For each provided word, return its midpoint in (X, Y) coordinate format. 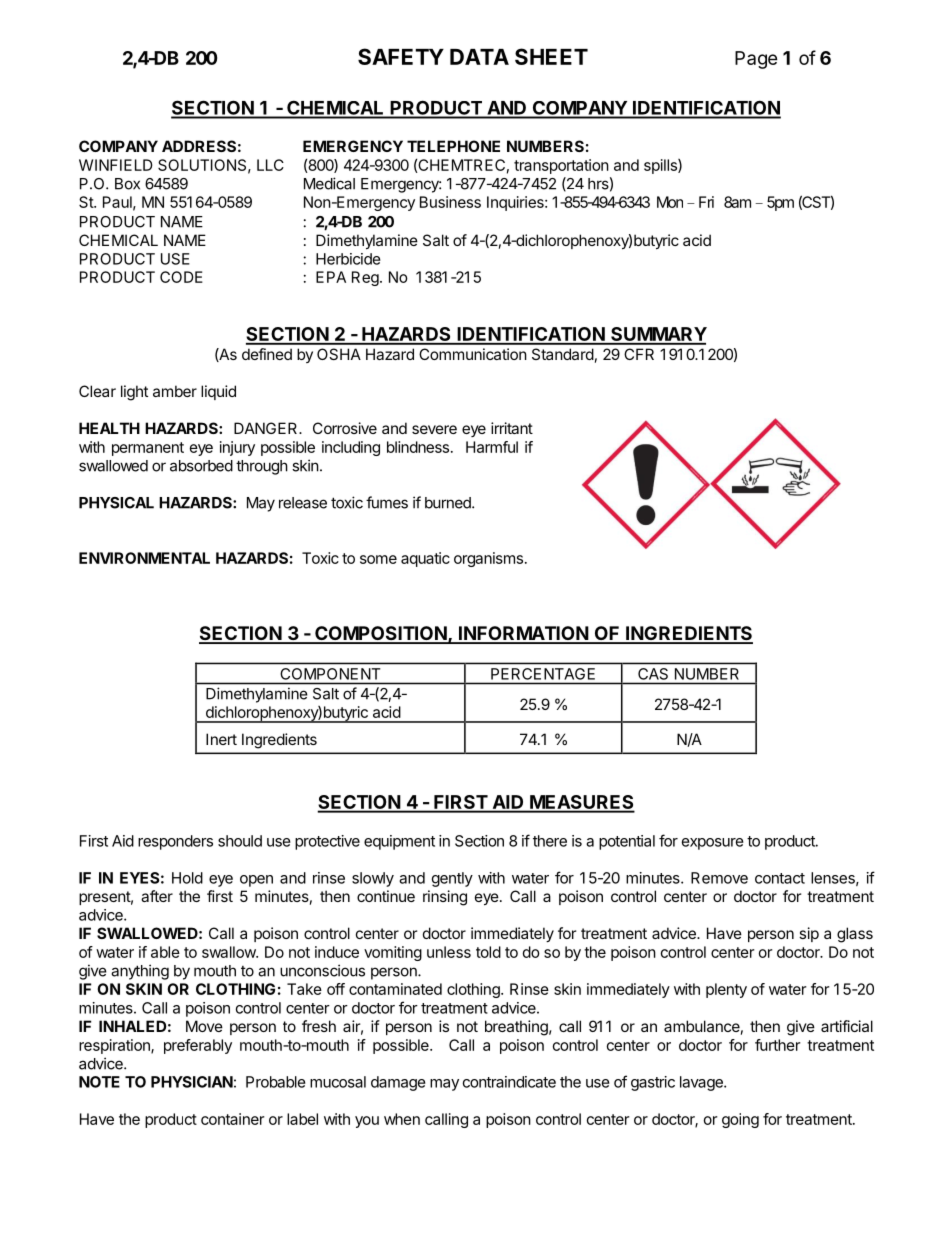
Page (756, 60)
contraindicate (509, 1082)
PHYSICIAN (192, 1082)
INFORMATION (523, 634)
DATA (479, 57)
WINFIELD (116, 165)
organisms (488, 559)
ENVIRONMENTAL (144, 558)
